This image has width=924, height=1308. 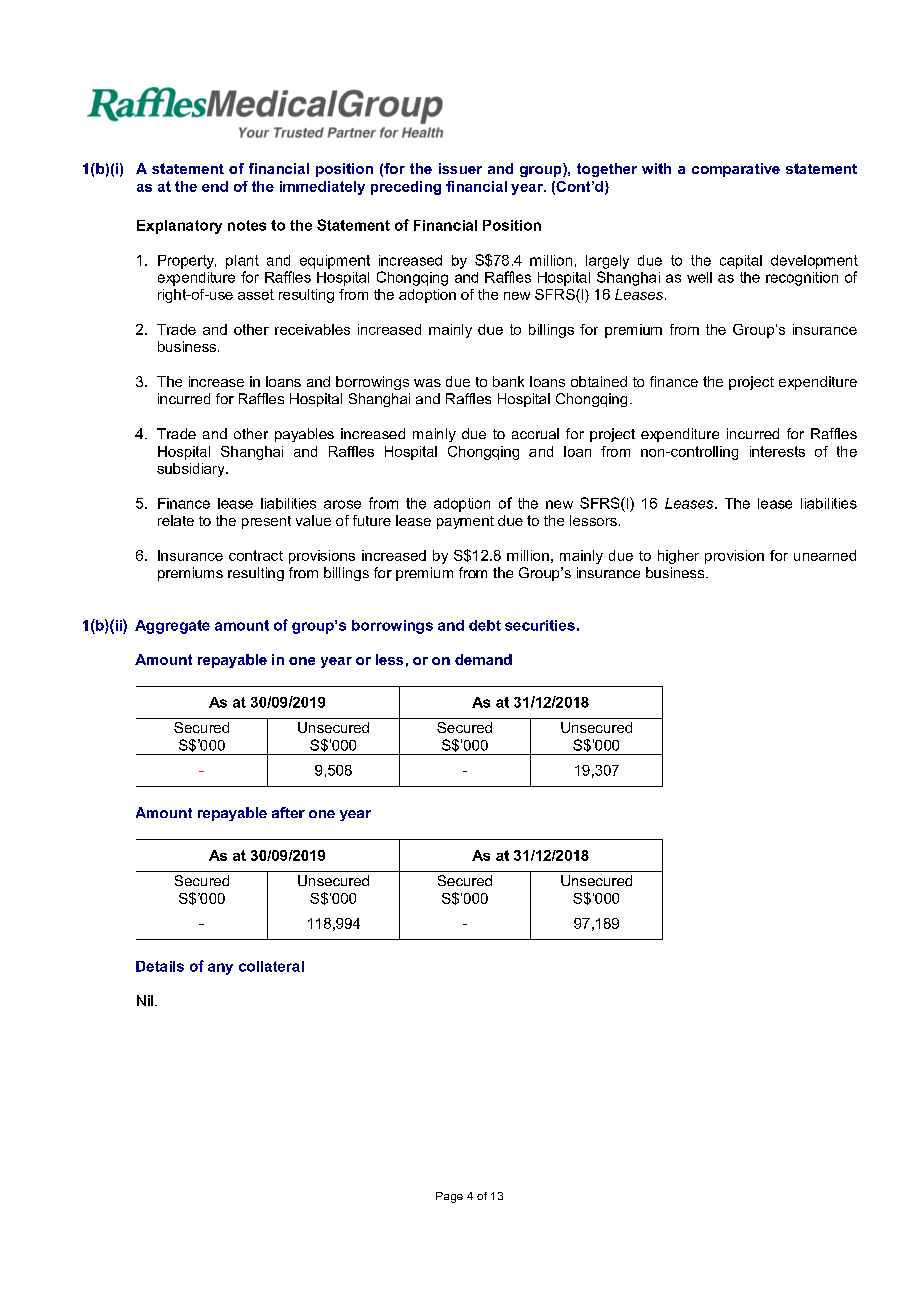 I want to click on securities, so click(x=540, y=625).
